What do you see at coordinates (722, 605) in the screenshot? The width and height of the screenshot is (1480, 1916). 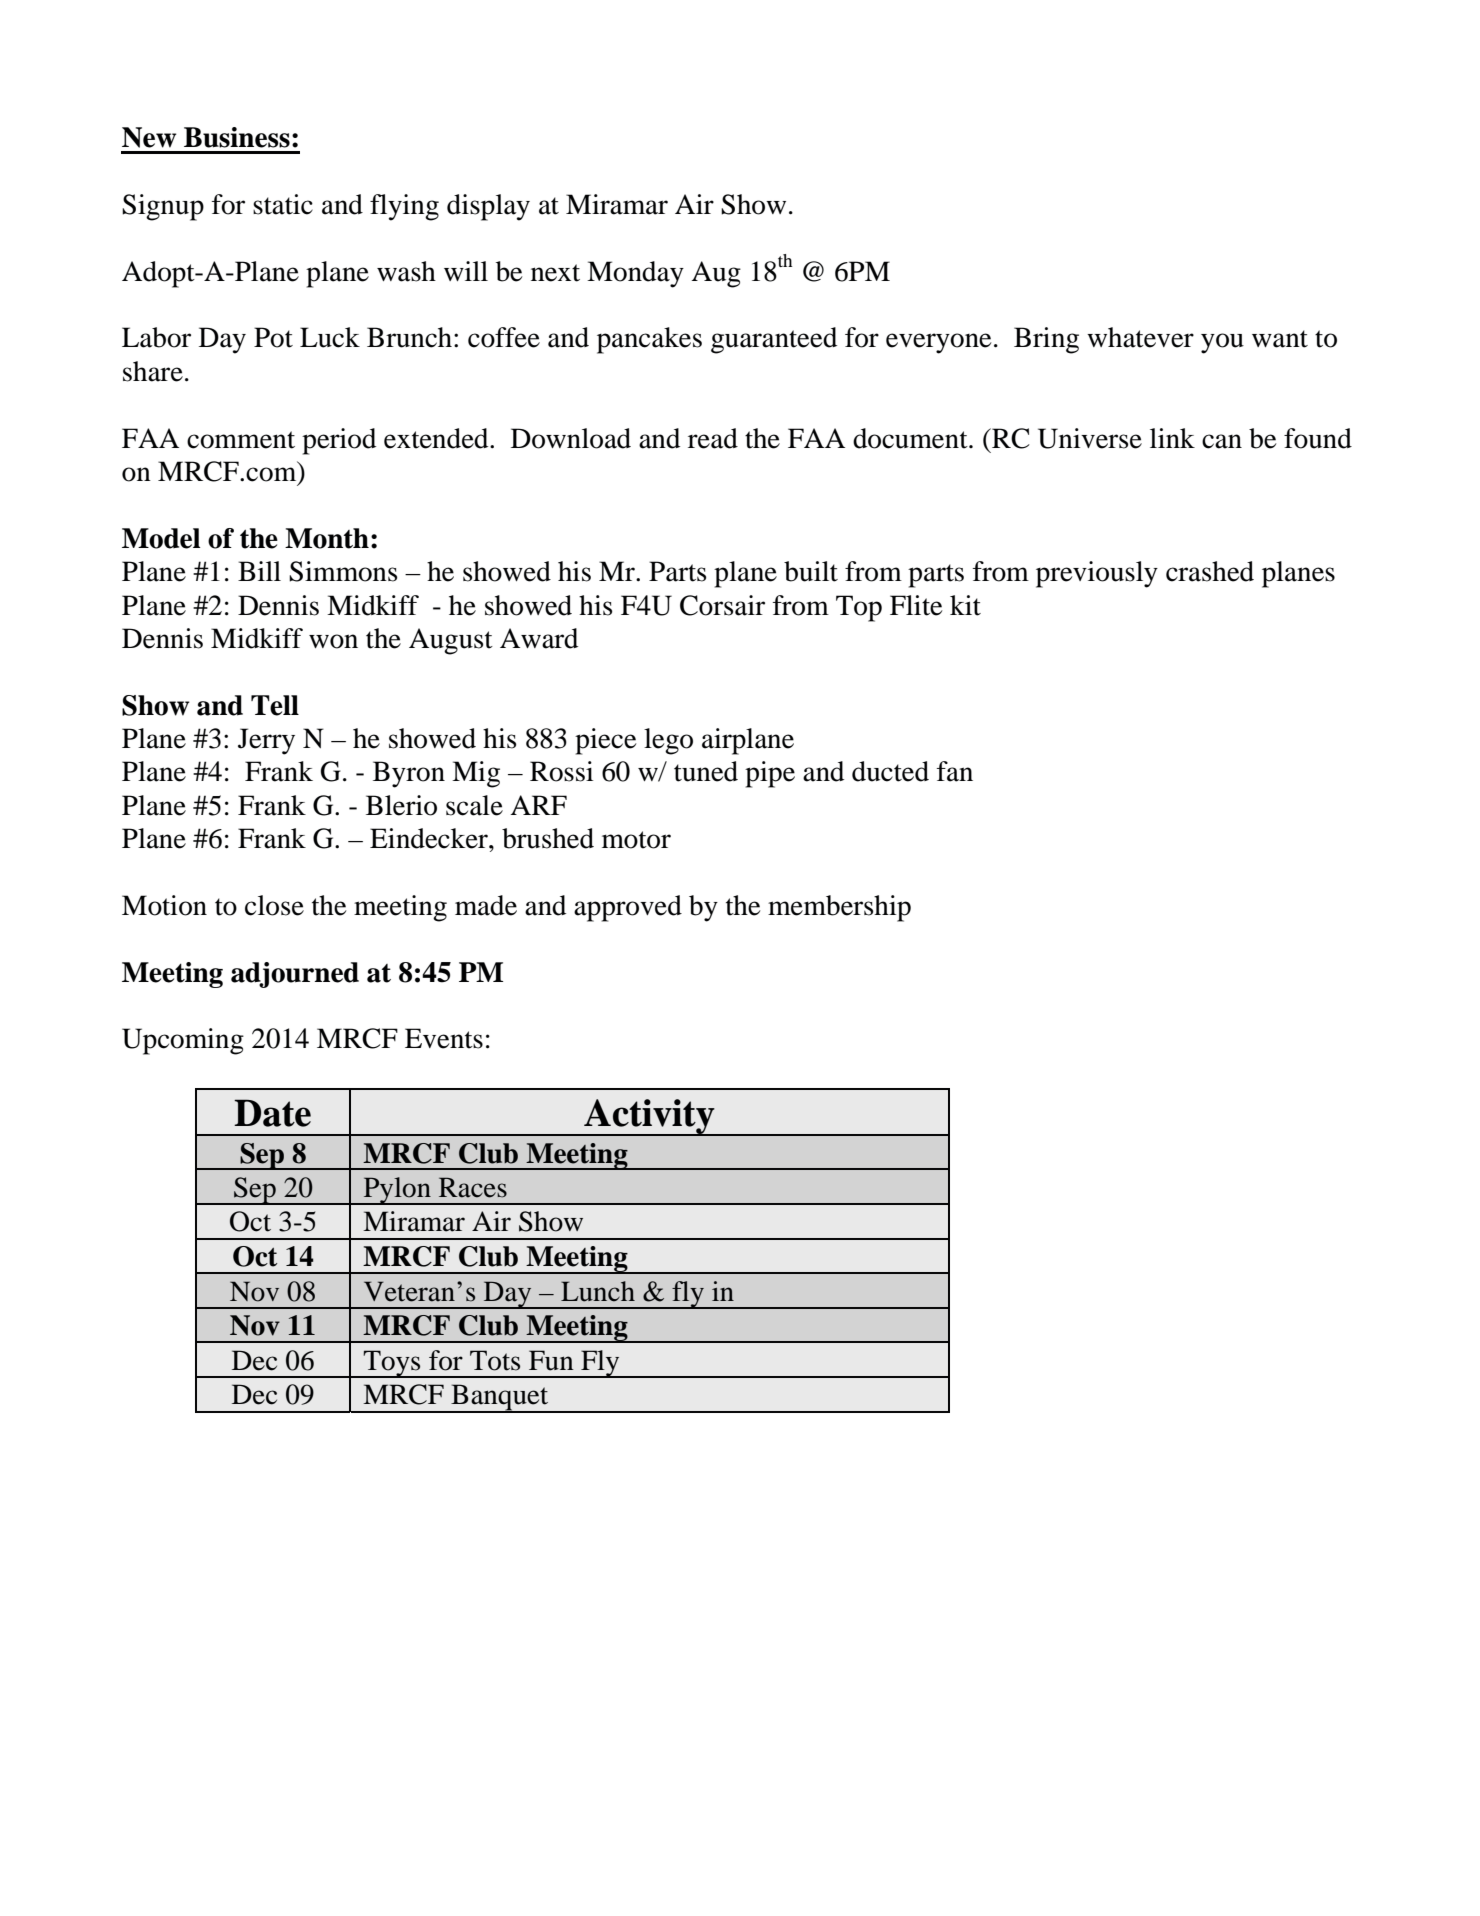 I see `Corsair` at bounding box center [722, 605].
